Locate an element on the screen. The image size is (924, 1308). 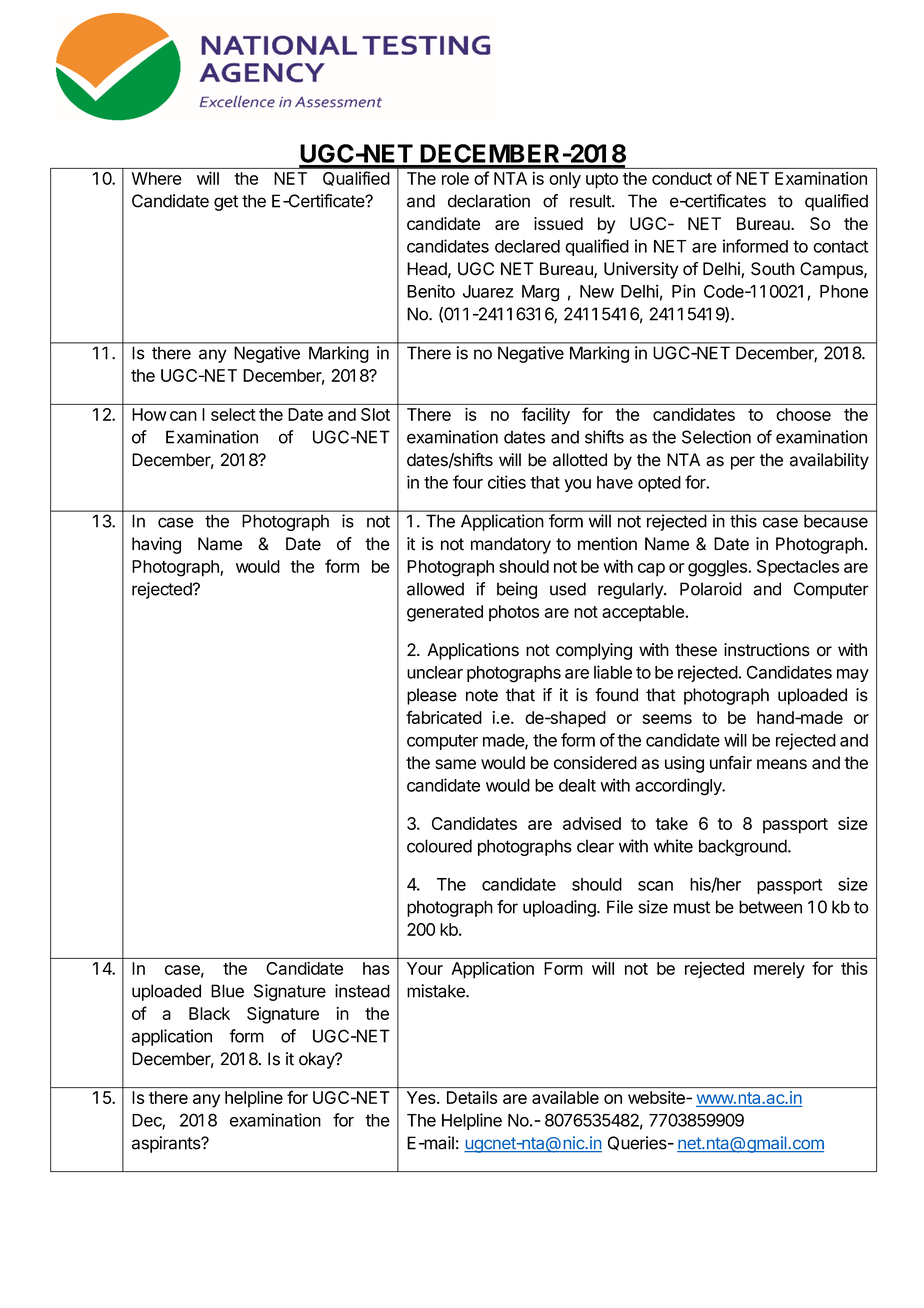
get is located at coordinates (226, 203).
